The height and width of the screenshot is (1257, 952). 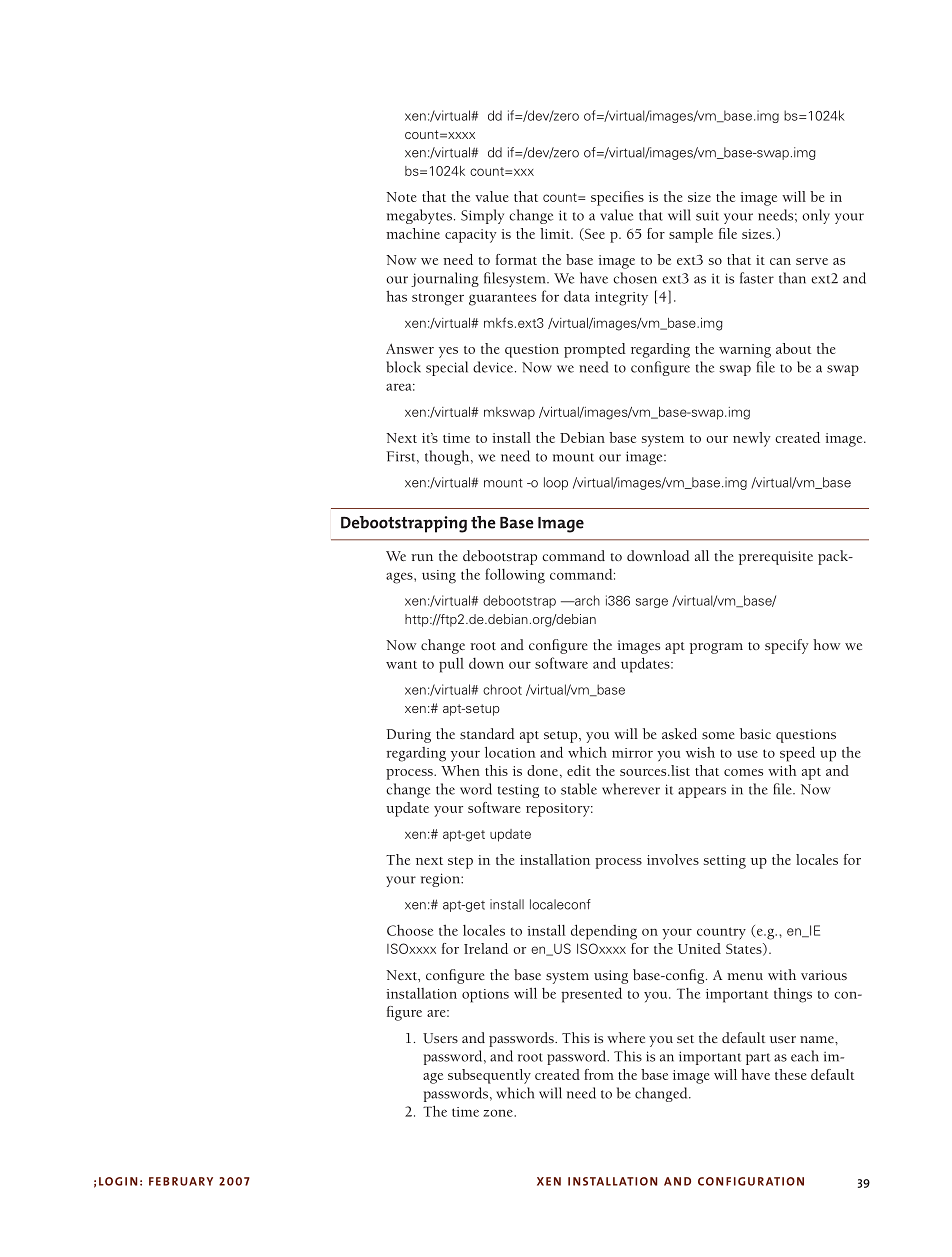 I want to click on pull, so click(x=451, y=665).
